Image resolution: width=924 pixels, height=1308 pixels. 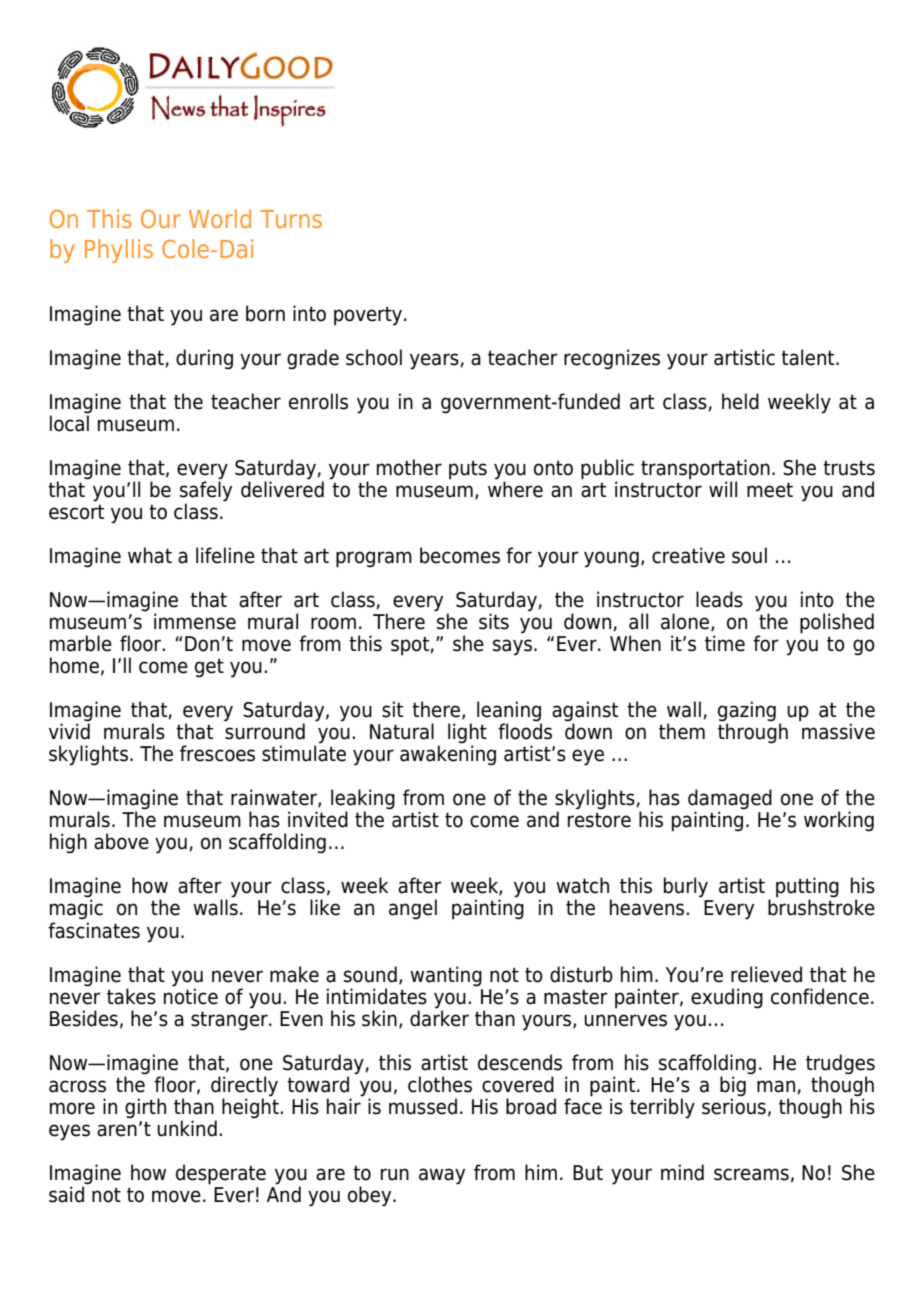 What do you see at coordinates (121, 841) in the document?
I see `above` at bounding box center [121, 841].
